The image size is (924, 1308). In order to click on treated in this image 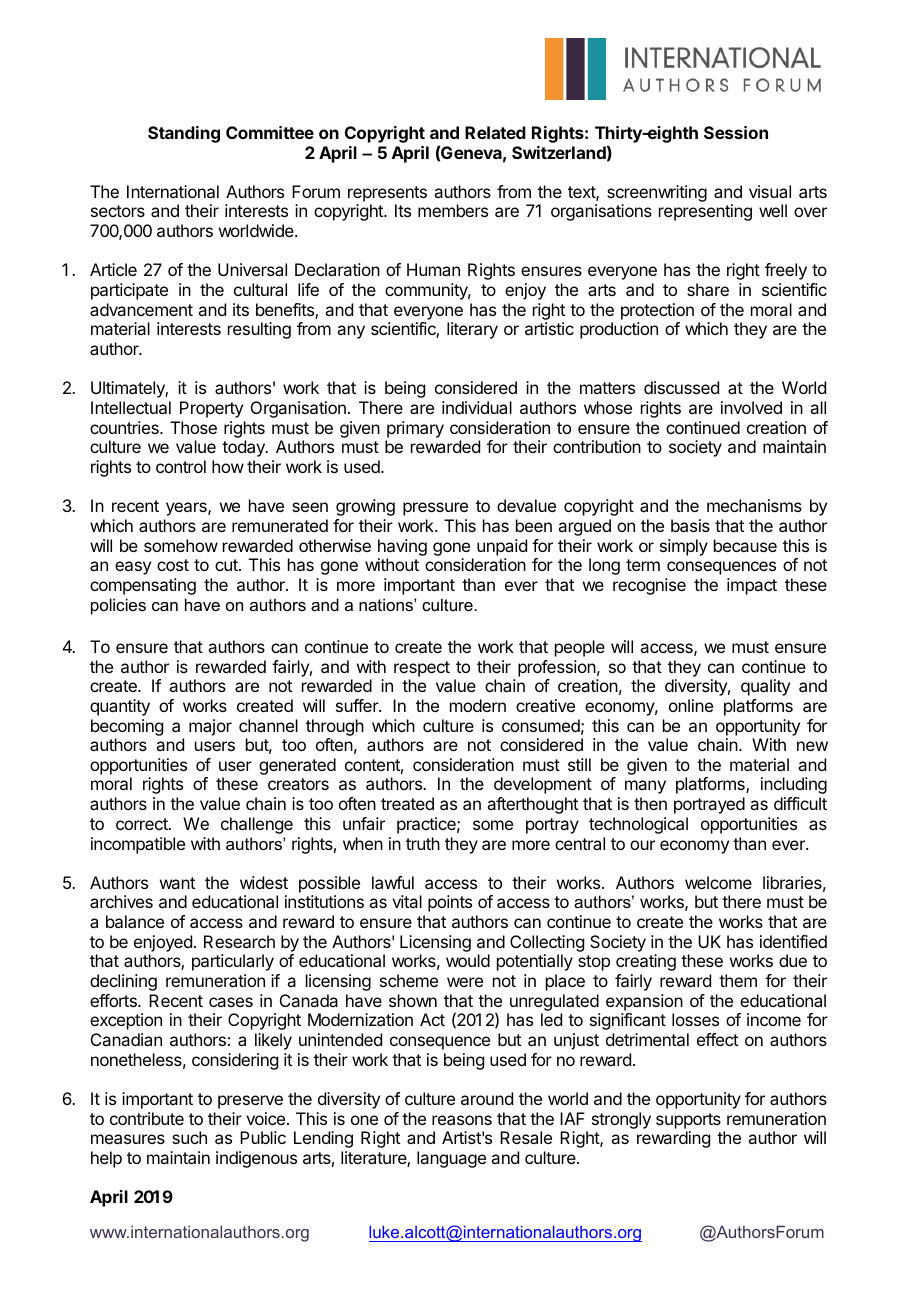, I will do `click(407, 803)`.
